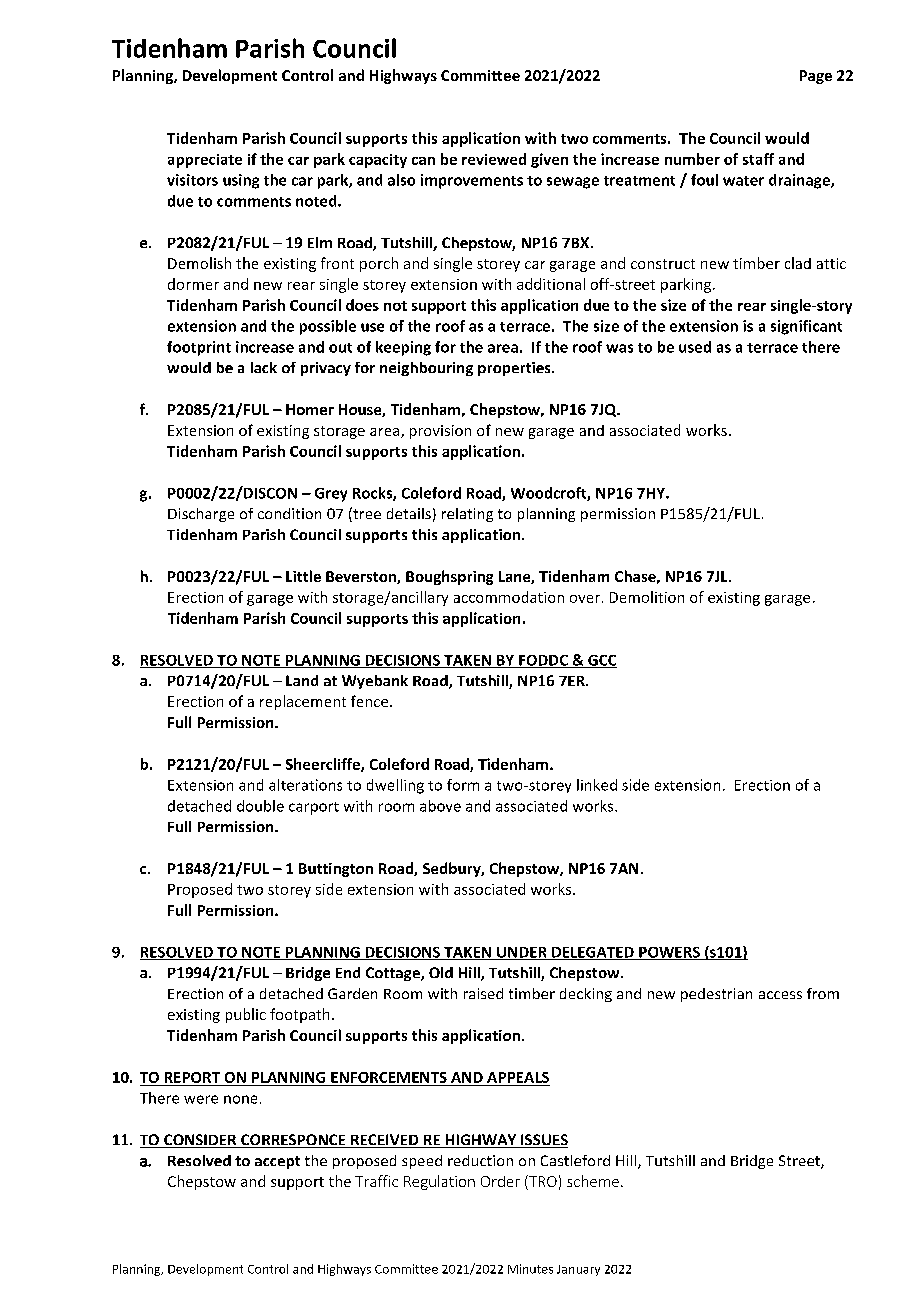 Image resolution: width=924 pixels, height=1308 pixels. Describe the element at coordinates (758, 159) in the screenshot. I see `staff` at that location.
